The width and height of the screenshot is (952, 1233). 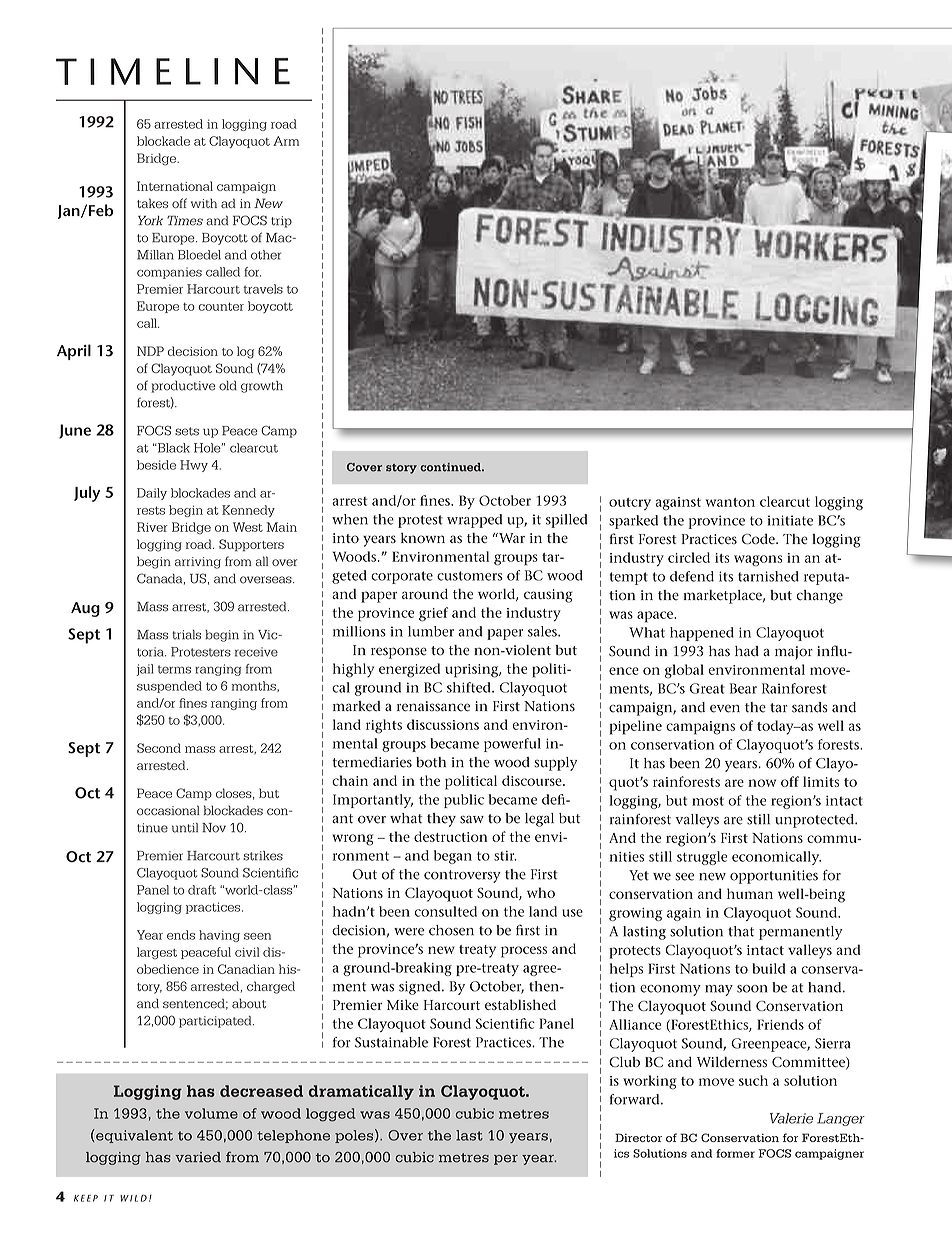 What do you see at coordinates (157, 953) in the screenshot?
I see `largest` at bounding box center [157, 953].
